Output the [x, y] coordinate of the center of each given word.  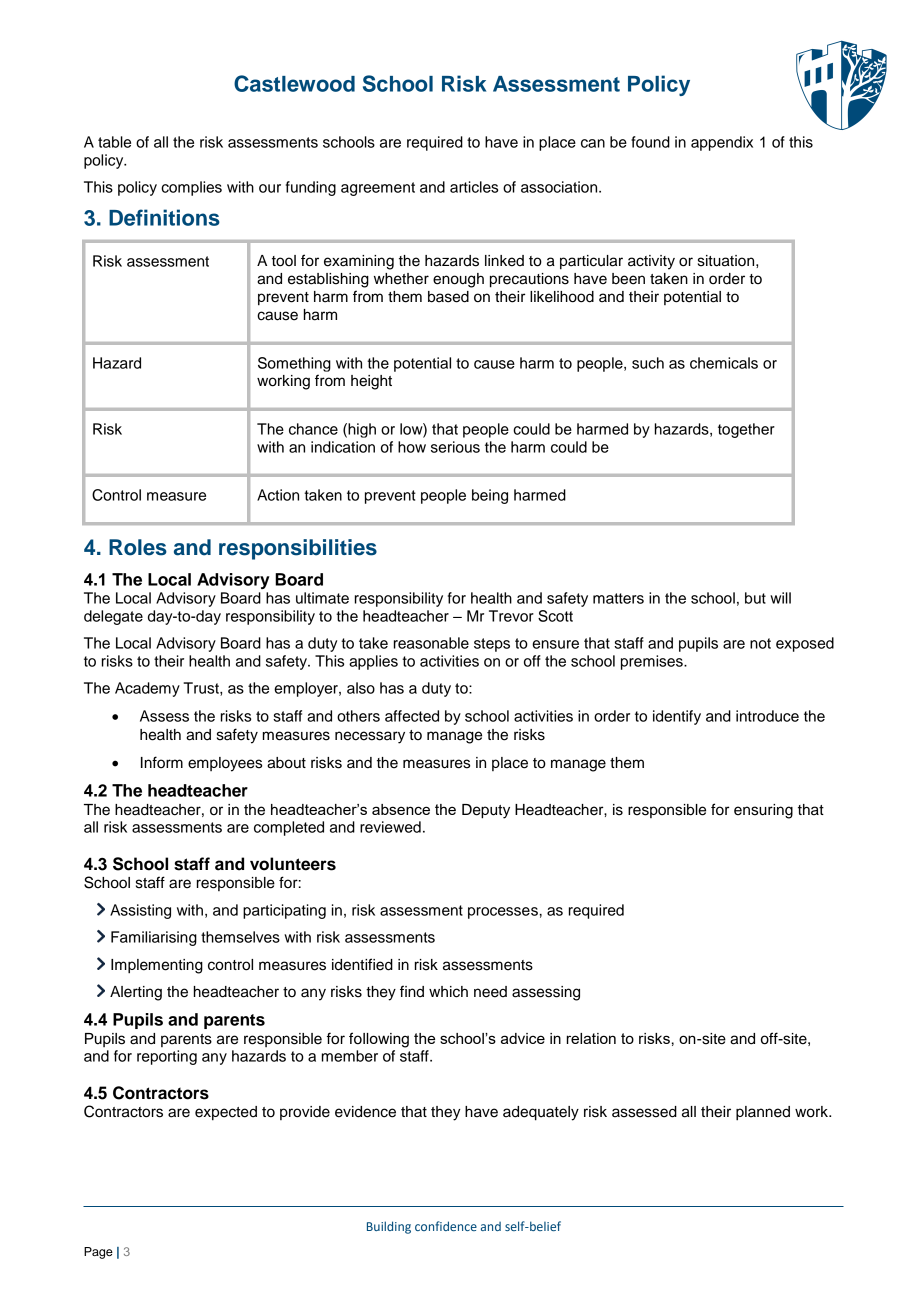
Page [98, 1253]
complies [191, 188]
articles [474, 187]
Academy [147, 689]
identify [677, 717]
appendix [722, 143]
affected [412, 716]
